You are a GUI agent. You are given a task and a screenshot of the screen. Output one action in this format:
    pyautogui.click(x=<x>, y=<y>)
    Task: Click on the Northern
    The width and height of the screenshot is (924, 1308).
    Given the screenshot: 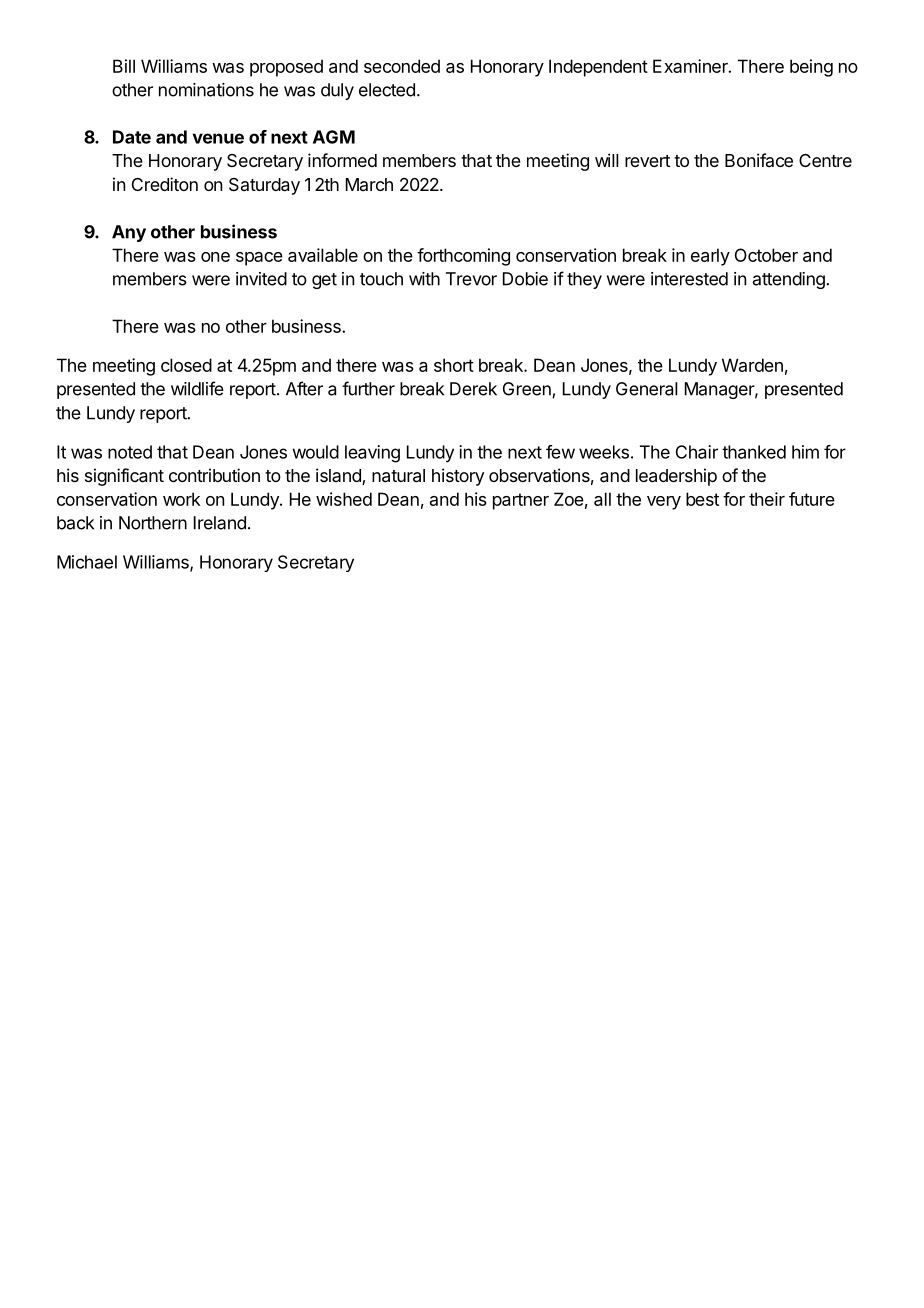 What is the action you would take?
    pyautogui.click(x=153, y=523)
